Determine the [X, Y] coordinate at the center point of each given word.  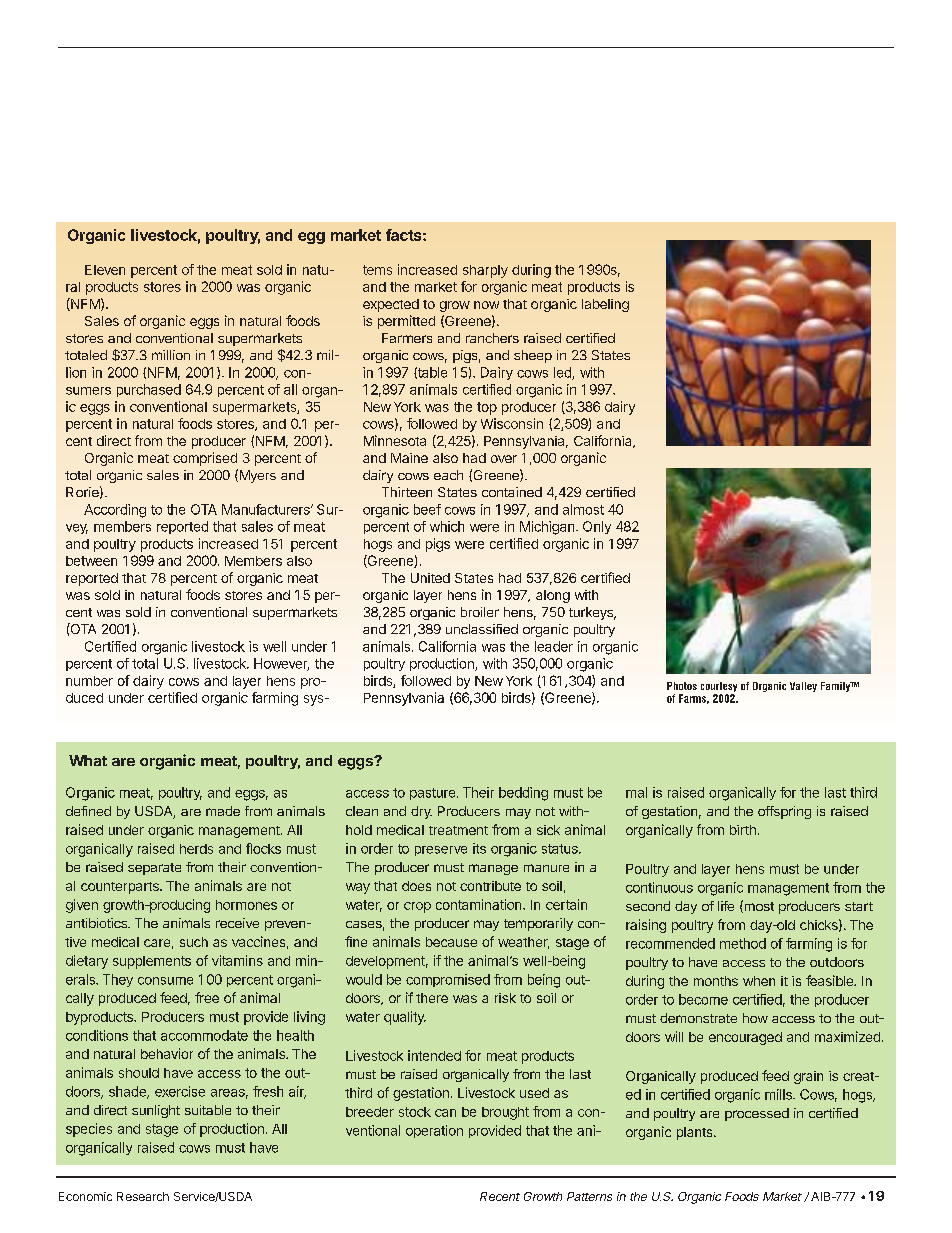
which [447, 526]
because [451, 942]
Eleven [105, 270]
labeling [605, 305]
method [743, 943]
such [194, 942]
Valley [803, 687]
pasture [434, 794]
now [486, 305]
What [88, 760]
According [115, 511]
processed [757, 1114]
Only [597, 527]
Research [143, 1196]
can [445, 1113]
